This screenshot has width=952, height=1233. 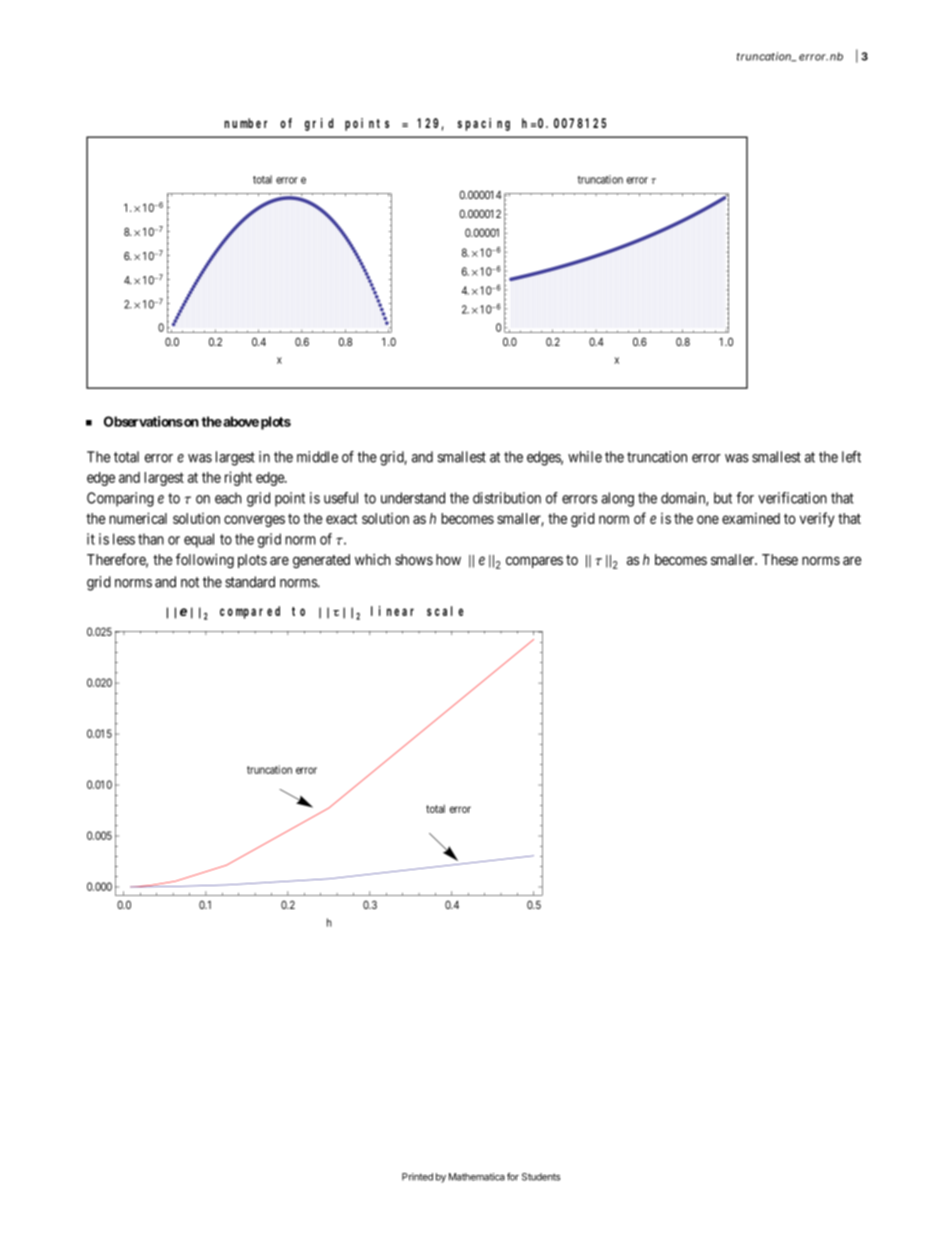 What do you see at coordinates (250, 612) in the screenshot?
I see `compared` at bounding box center [250, 612].
